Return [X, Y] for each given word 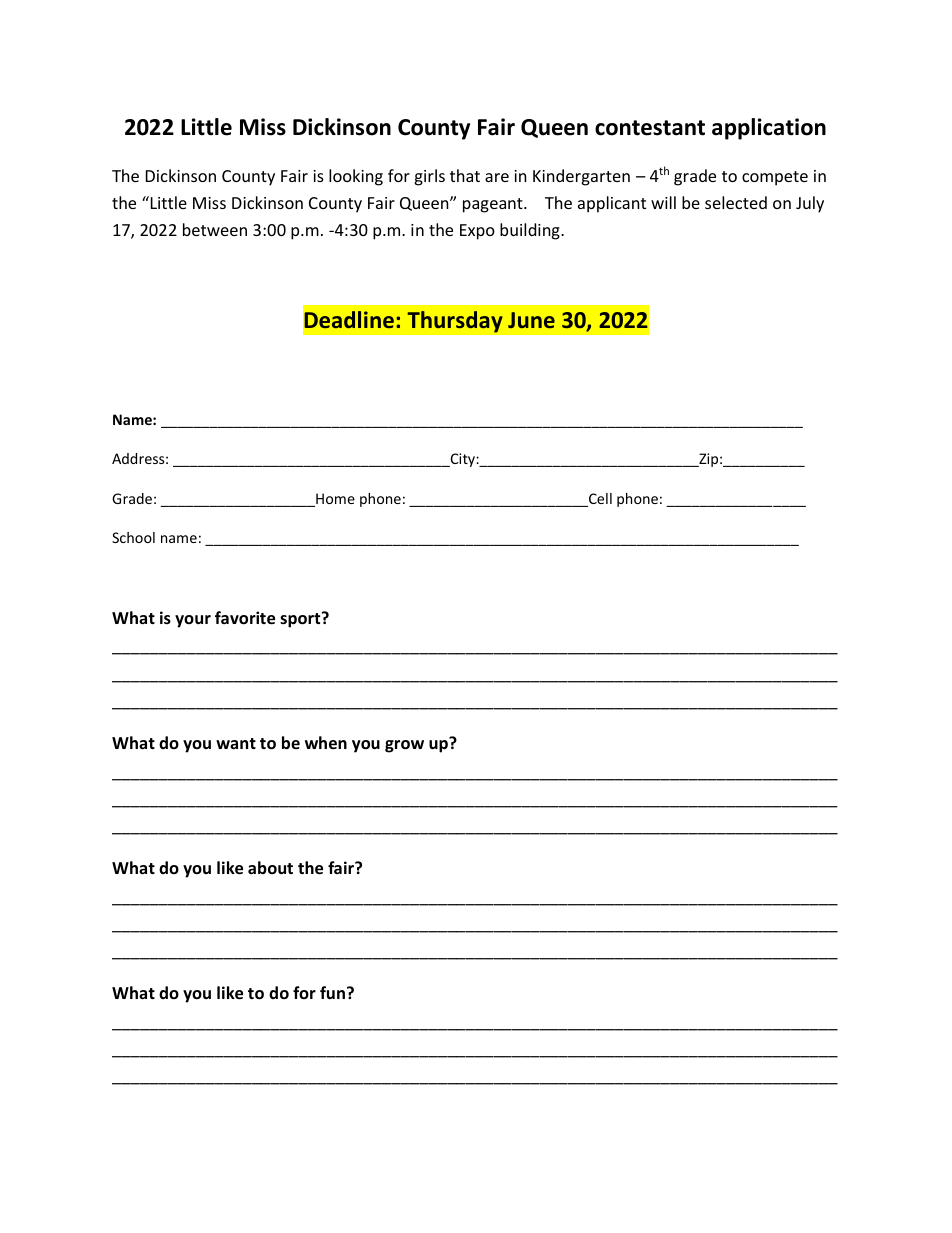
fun [332, 992]
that [465, 175]
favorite [245, 618]
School [133, 537]
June [531, 320]
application [769, 129]
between [215, 229]
